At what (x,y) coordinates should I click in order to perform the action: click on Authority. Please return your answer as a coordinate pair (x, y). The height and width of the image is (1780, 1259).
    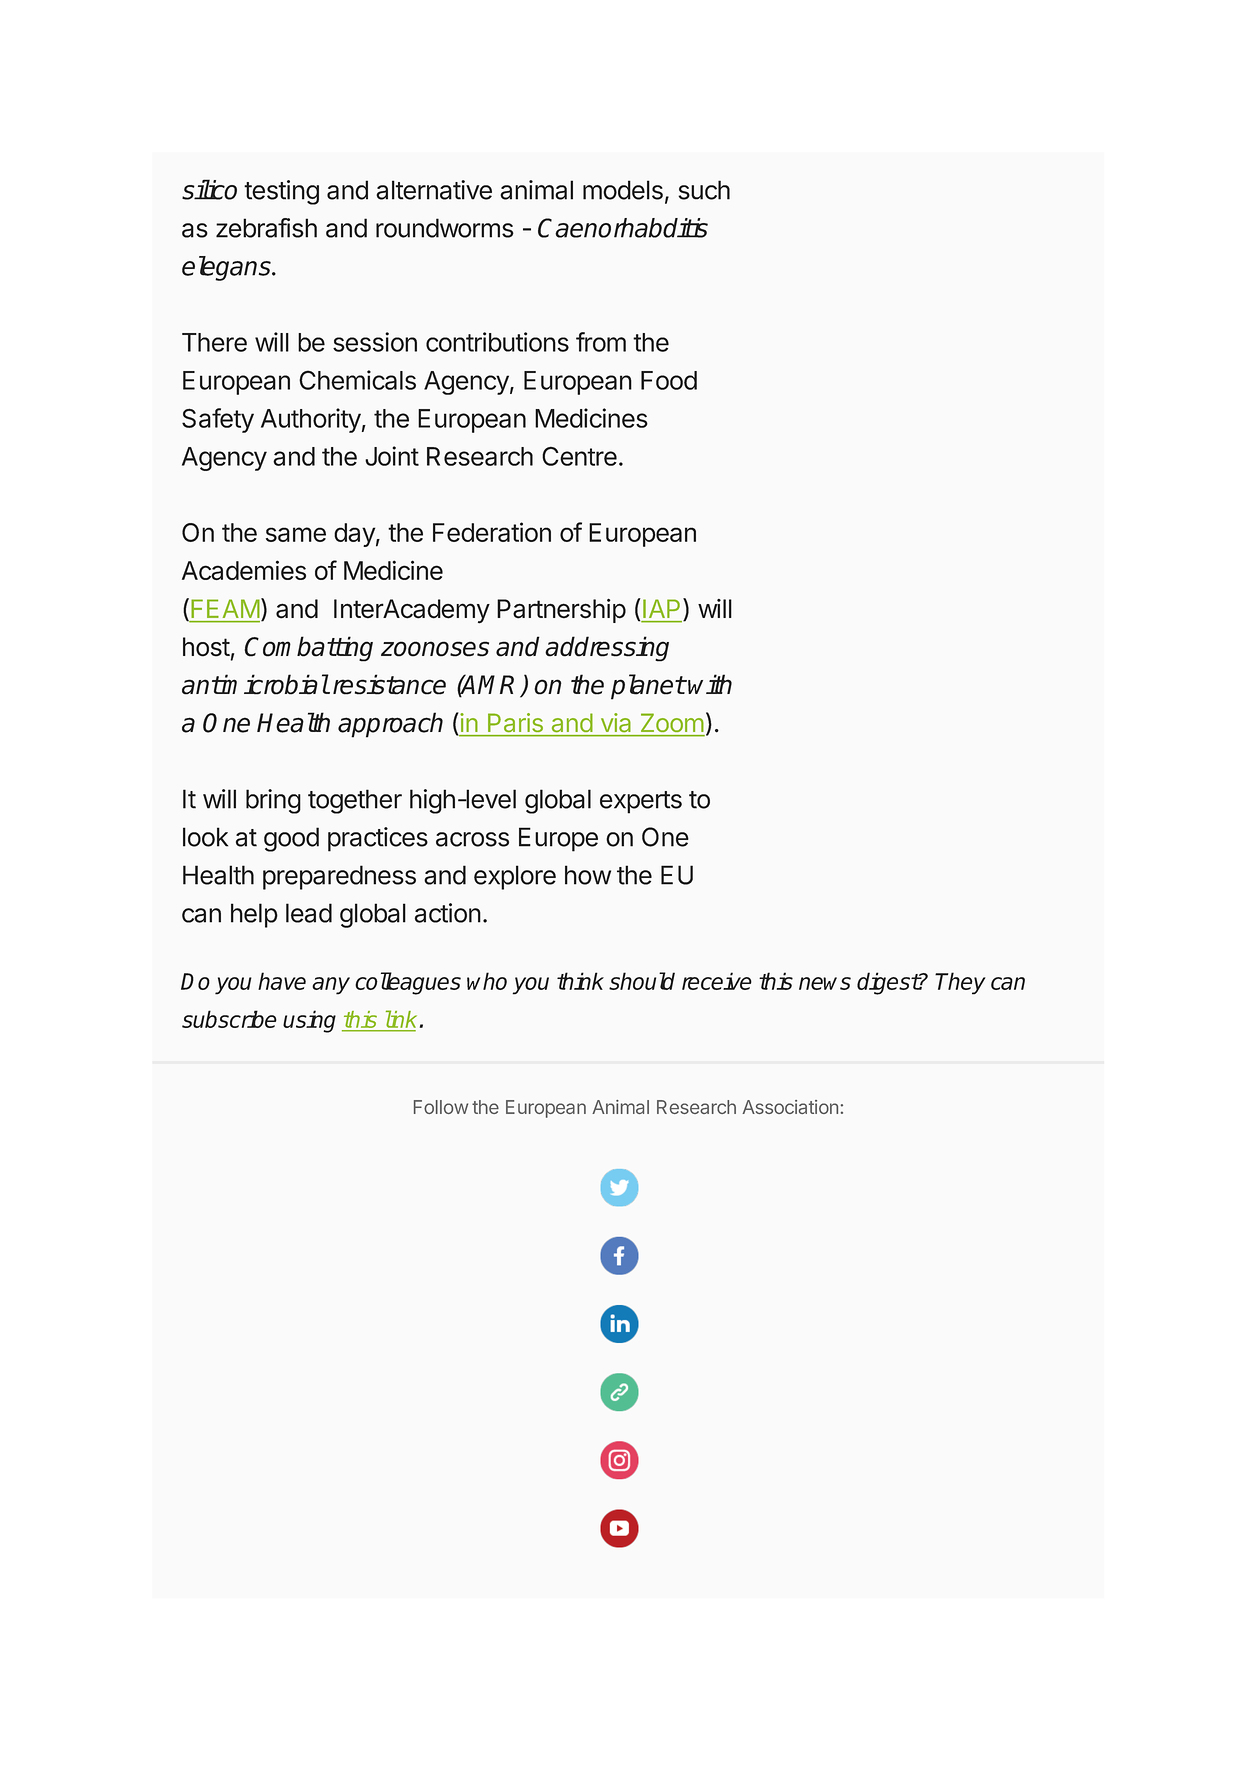
    Looking at the image, I should click on (311, 420).
